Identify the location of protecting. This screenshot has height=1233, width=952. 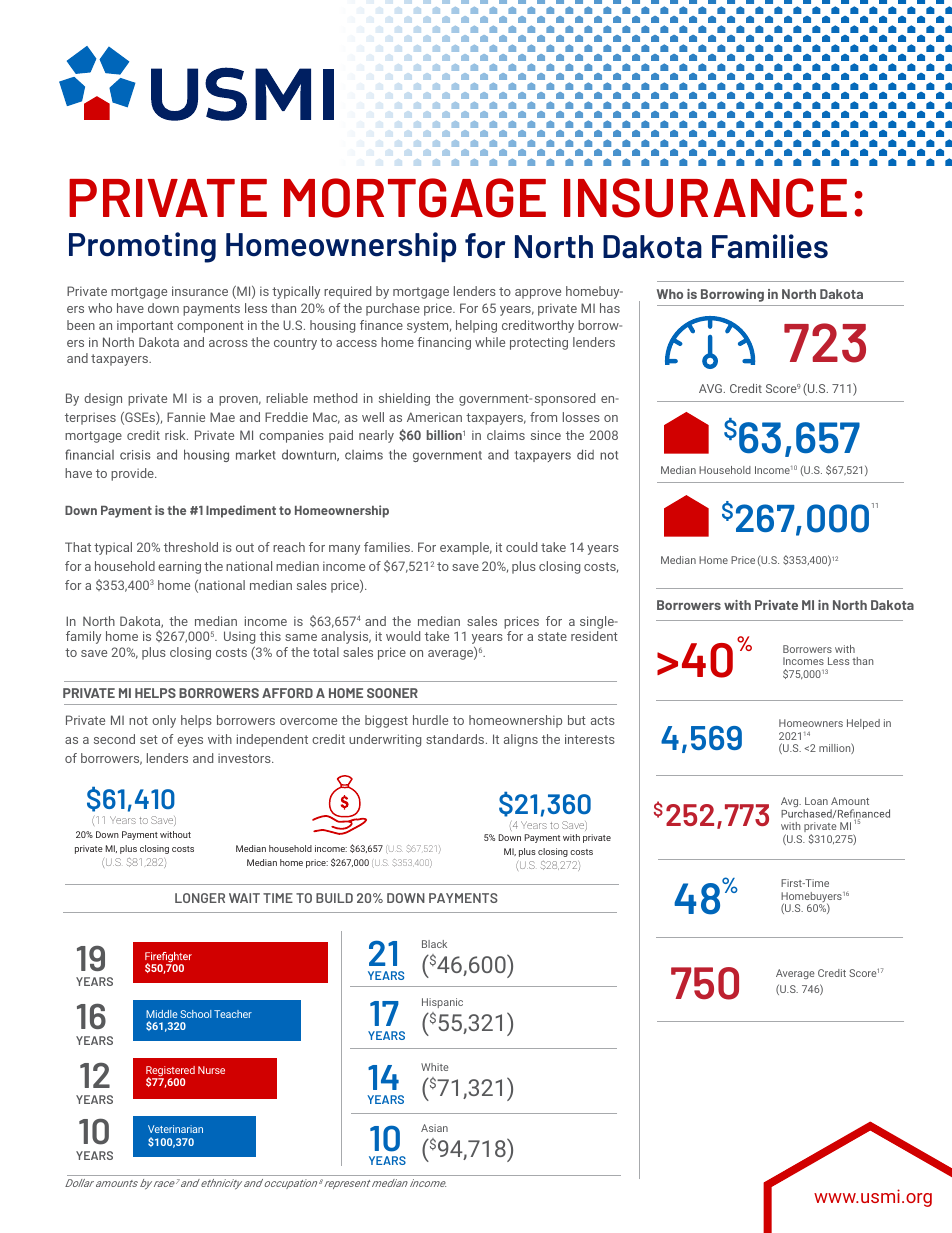
(539, 343).
